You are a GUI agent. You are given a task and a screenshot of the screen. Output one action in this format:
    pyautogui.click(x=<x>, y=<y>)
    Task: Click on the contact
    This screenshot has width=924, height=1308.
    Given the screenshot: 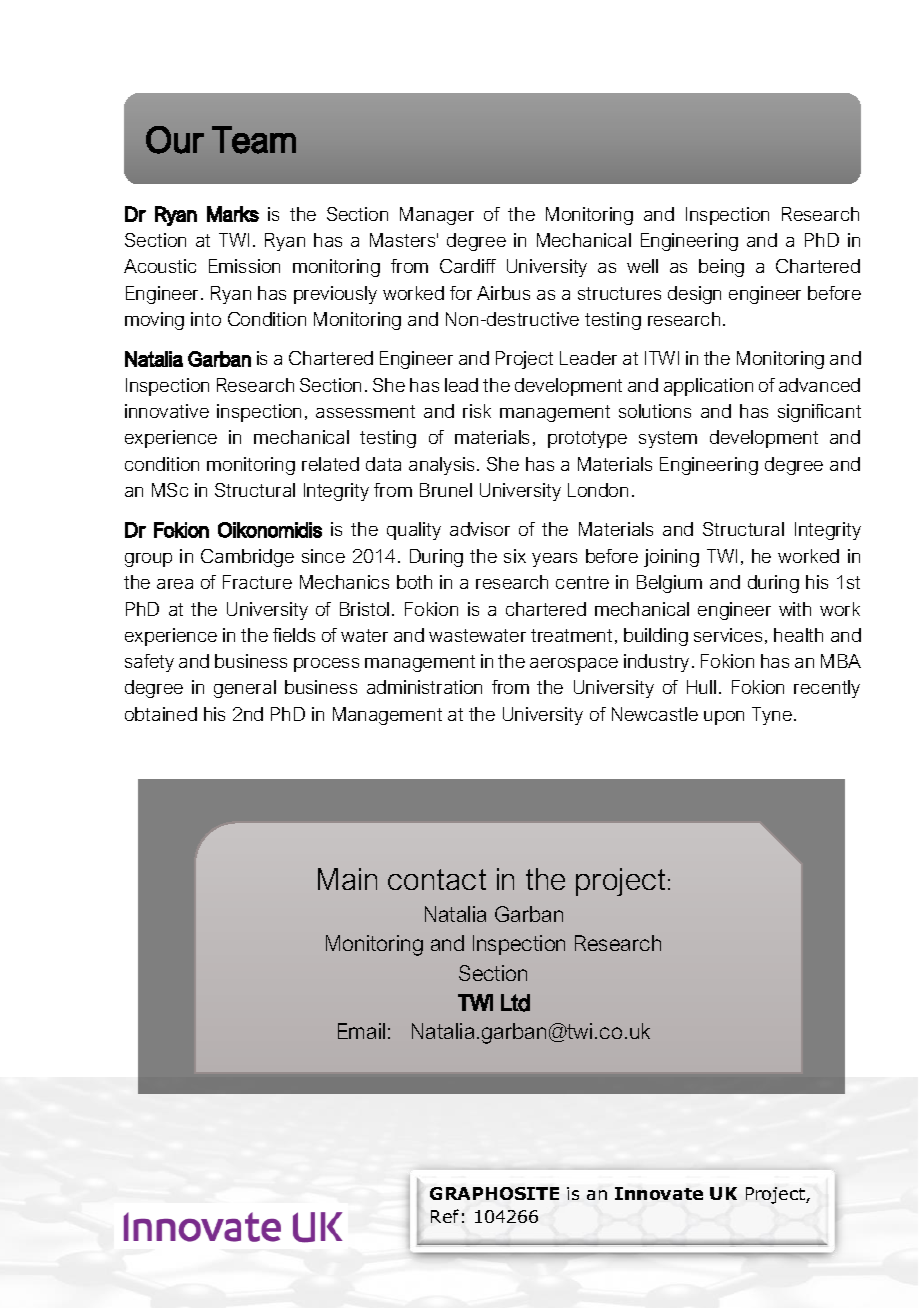 What is the action you would take?
    pyautogui.click(x=437, y=879)
